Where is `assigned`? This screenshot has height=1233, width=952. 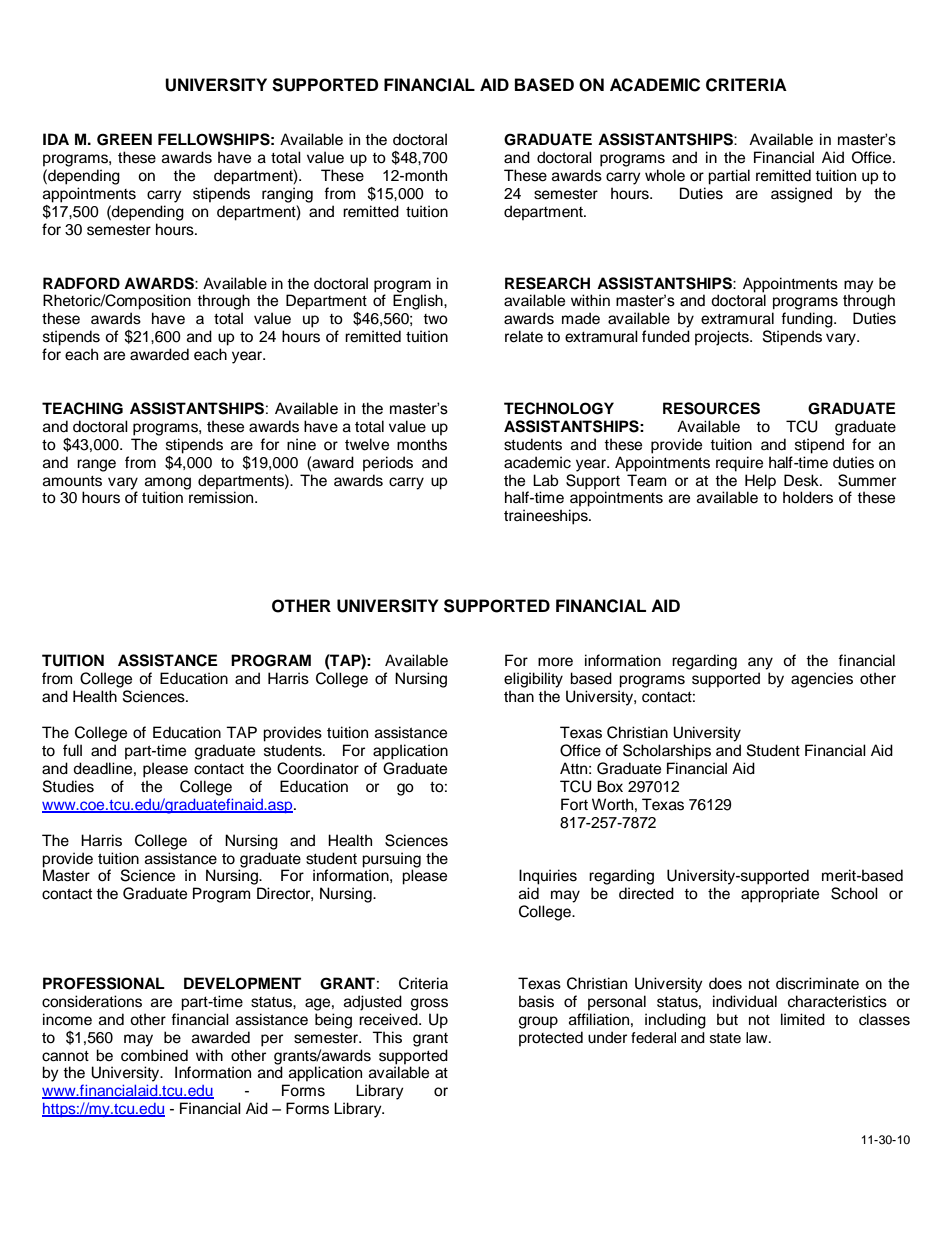
assigned is located at coordinates (801, 195).
